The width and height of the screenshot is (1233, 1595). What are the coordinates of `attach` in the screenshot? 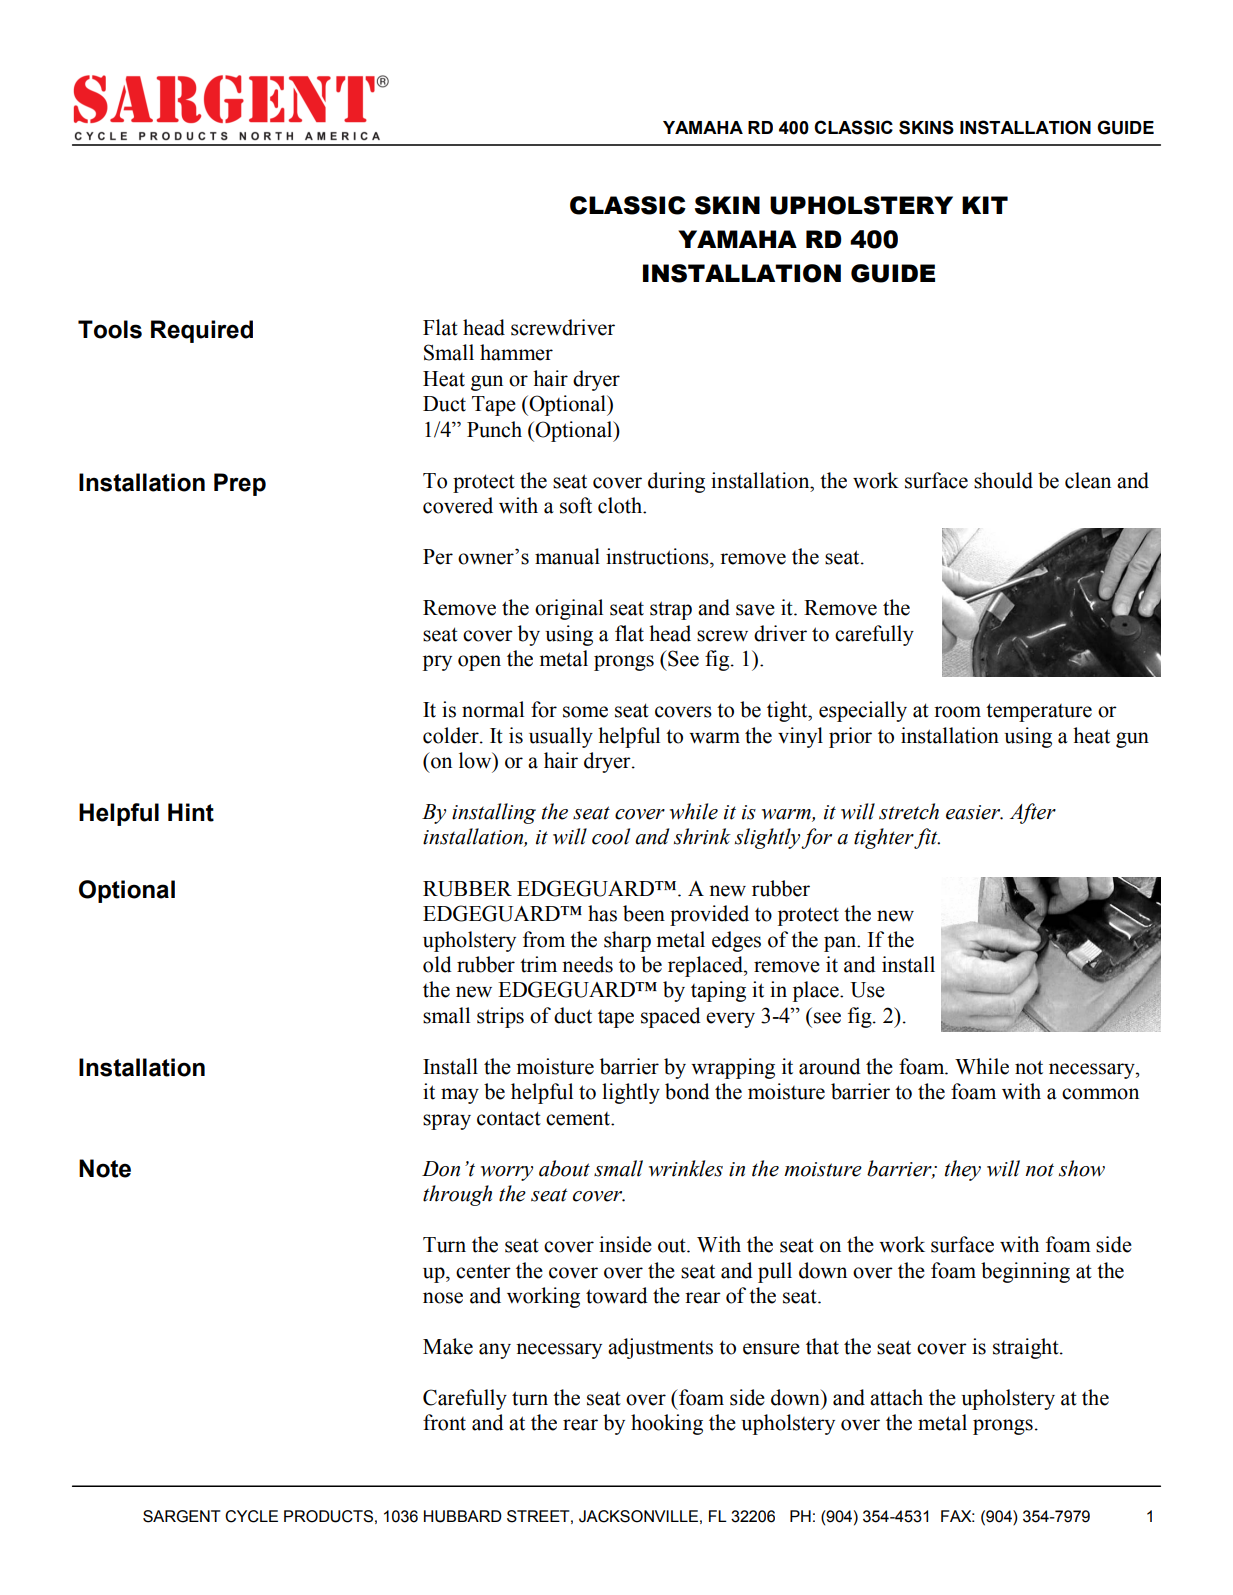 It's located at (896, 1397).
